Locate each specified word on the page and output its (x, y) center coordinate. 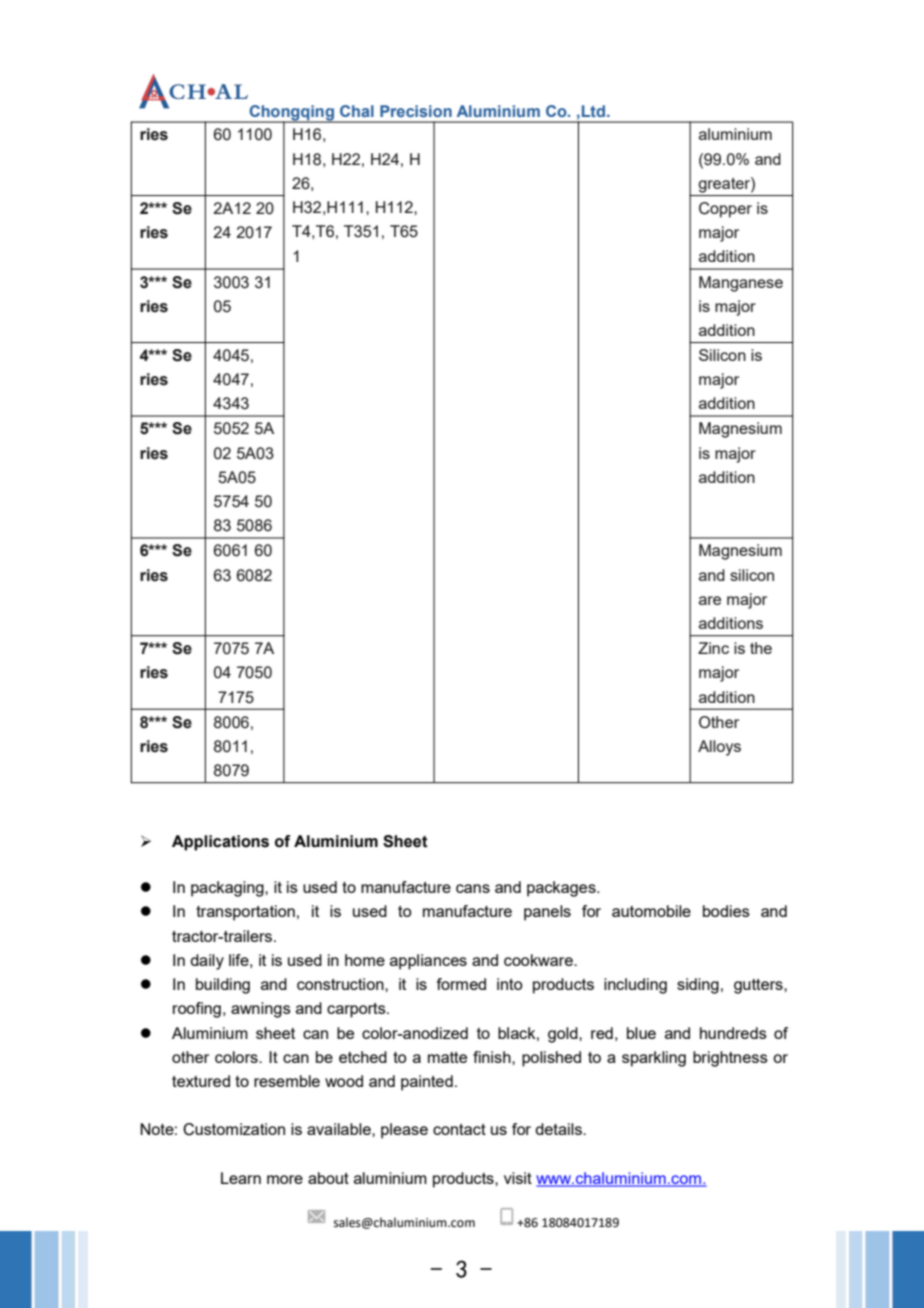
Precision (416, 111)
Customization (234, 1129)
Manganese (741, 284)
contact (459, 1129)
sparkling (654, 1059)
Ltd (593, 111)
